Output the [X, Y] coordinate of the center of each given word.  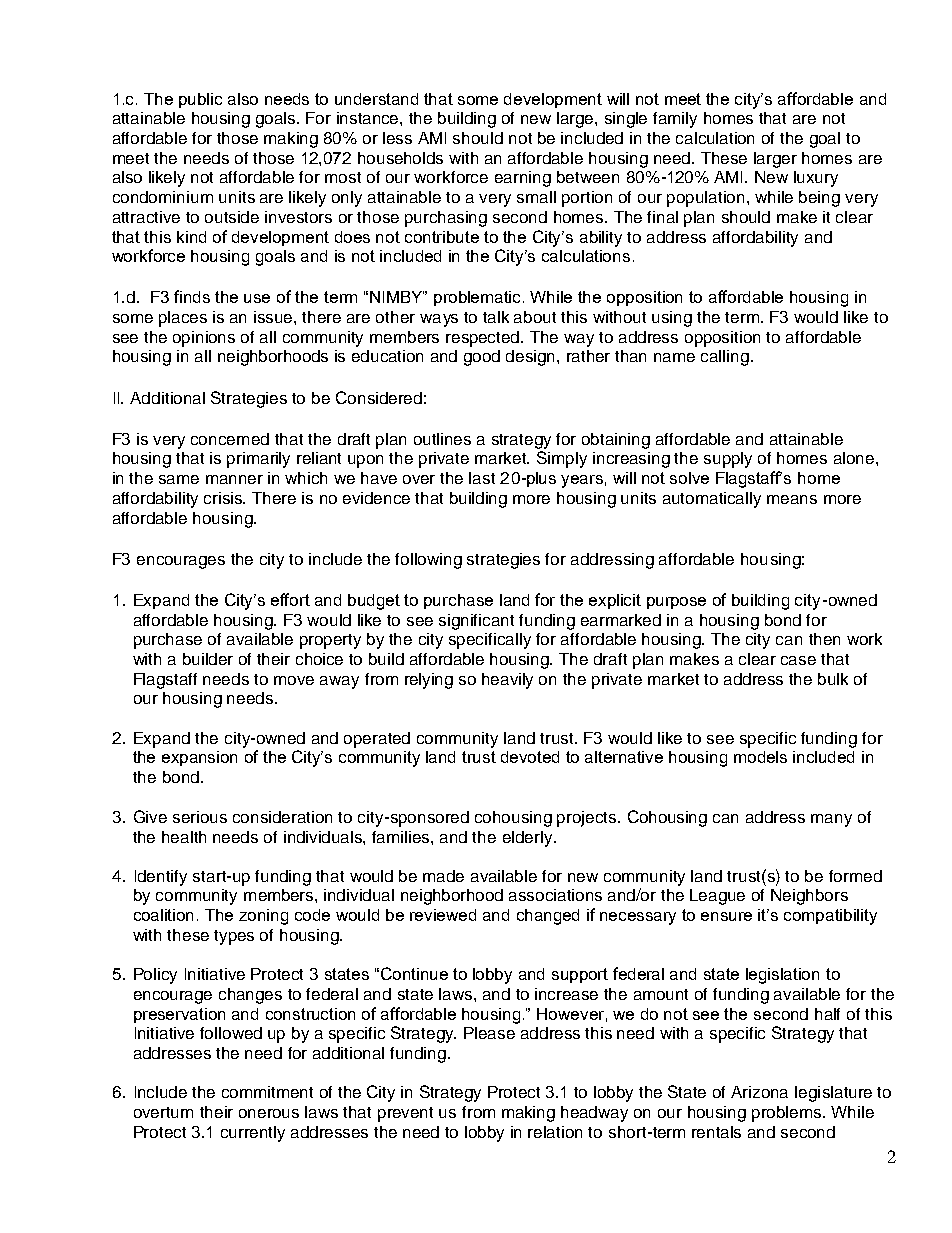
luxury [816, 179]
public [200, 100]
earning [523, 179]
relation [555, 1132]
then [824, 639]
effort [290, 599]
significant [476, 622]
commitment [267, 1092]
